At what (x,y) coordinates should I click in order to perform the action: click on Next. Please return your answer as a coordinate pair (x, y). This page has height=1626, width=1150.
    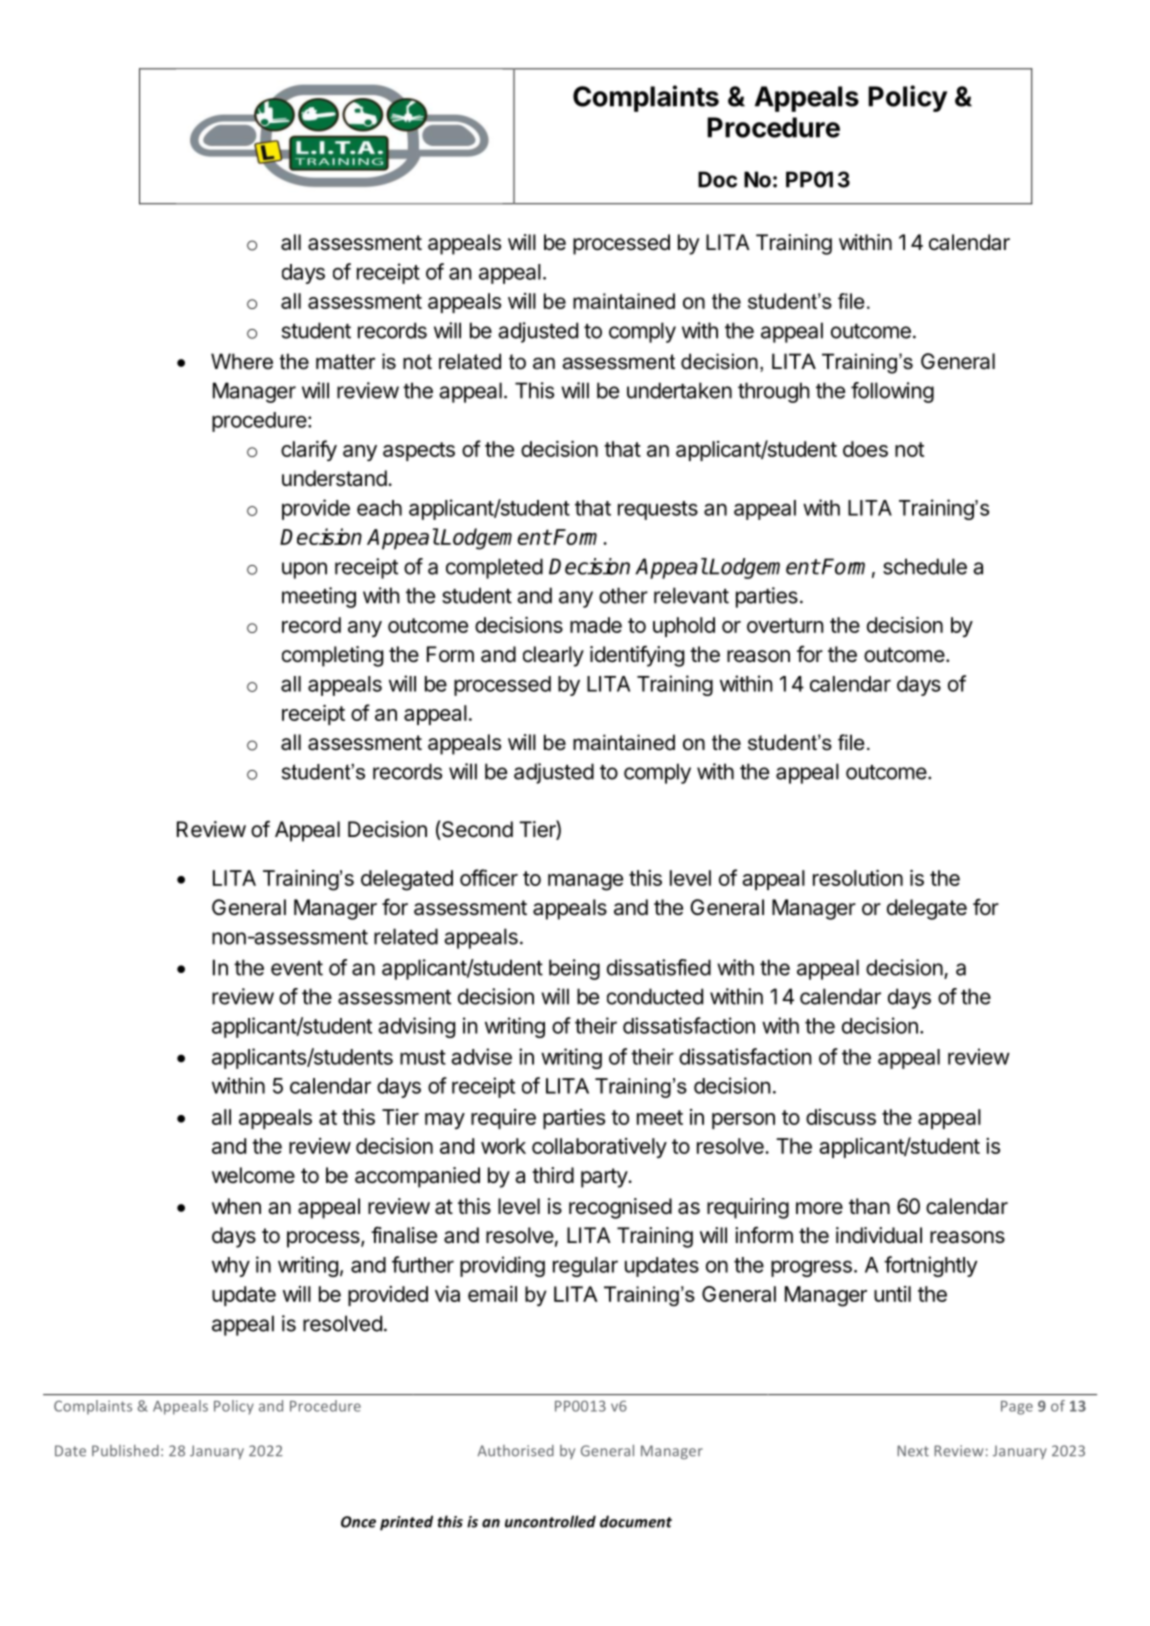
    Looking at the image, I should click on (913, 1451).
